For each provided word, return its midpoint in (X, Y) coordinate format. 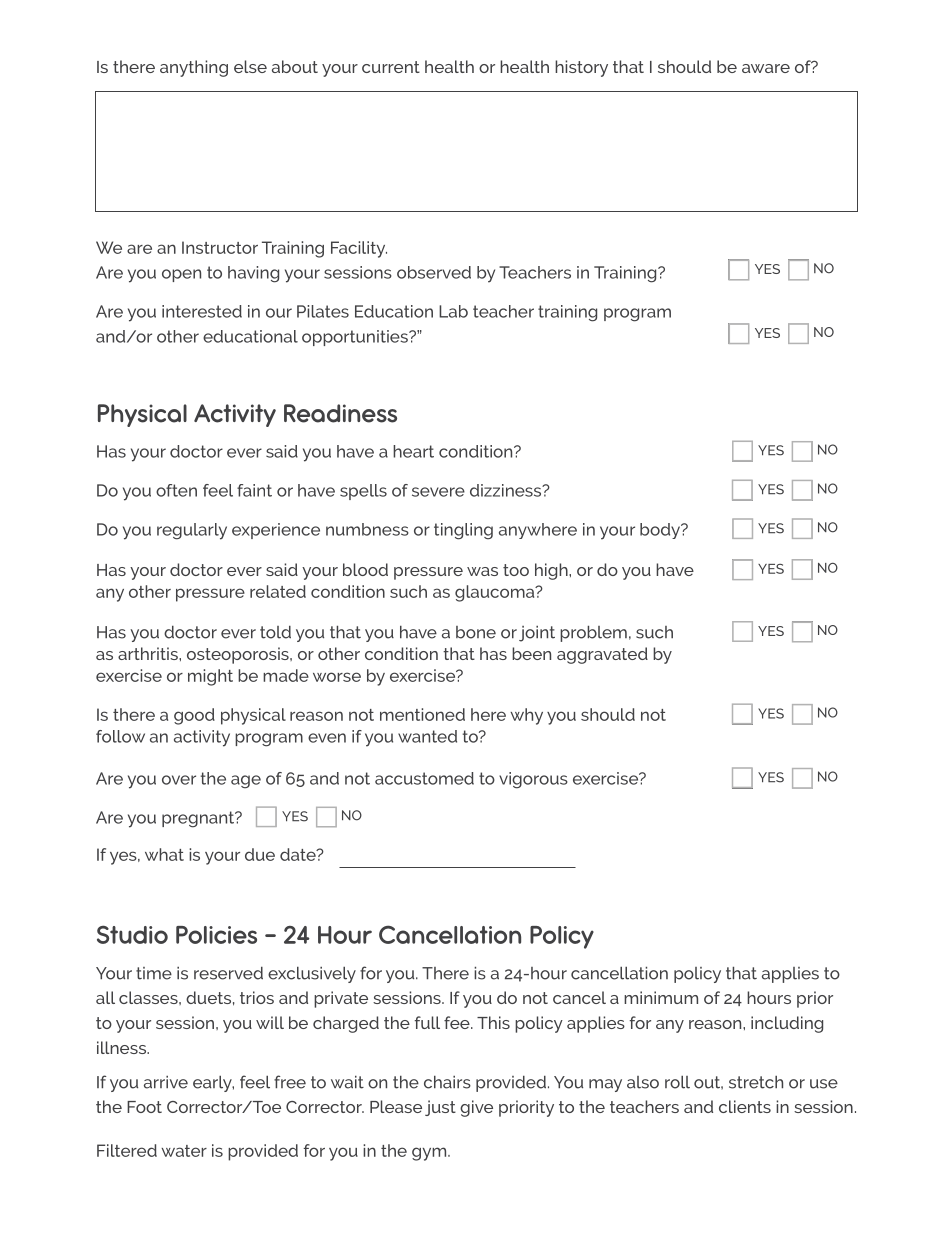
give (476, 1108)
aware (766, 68)
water (184, 1151)
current (391, 67)
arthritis (149, 653)
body (661, 531)
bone (476, 632)
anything (194, 68)
